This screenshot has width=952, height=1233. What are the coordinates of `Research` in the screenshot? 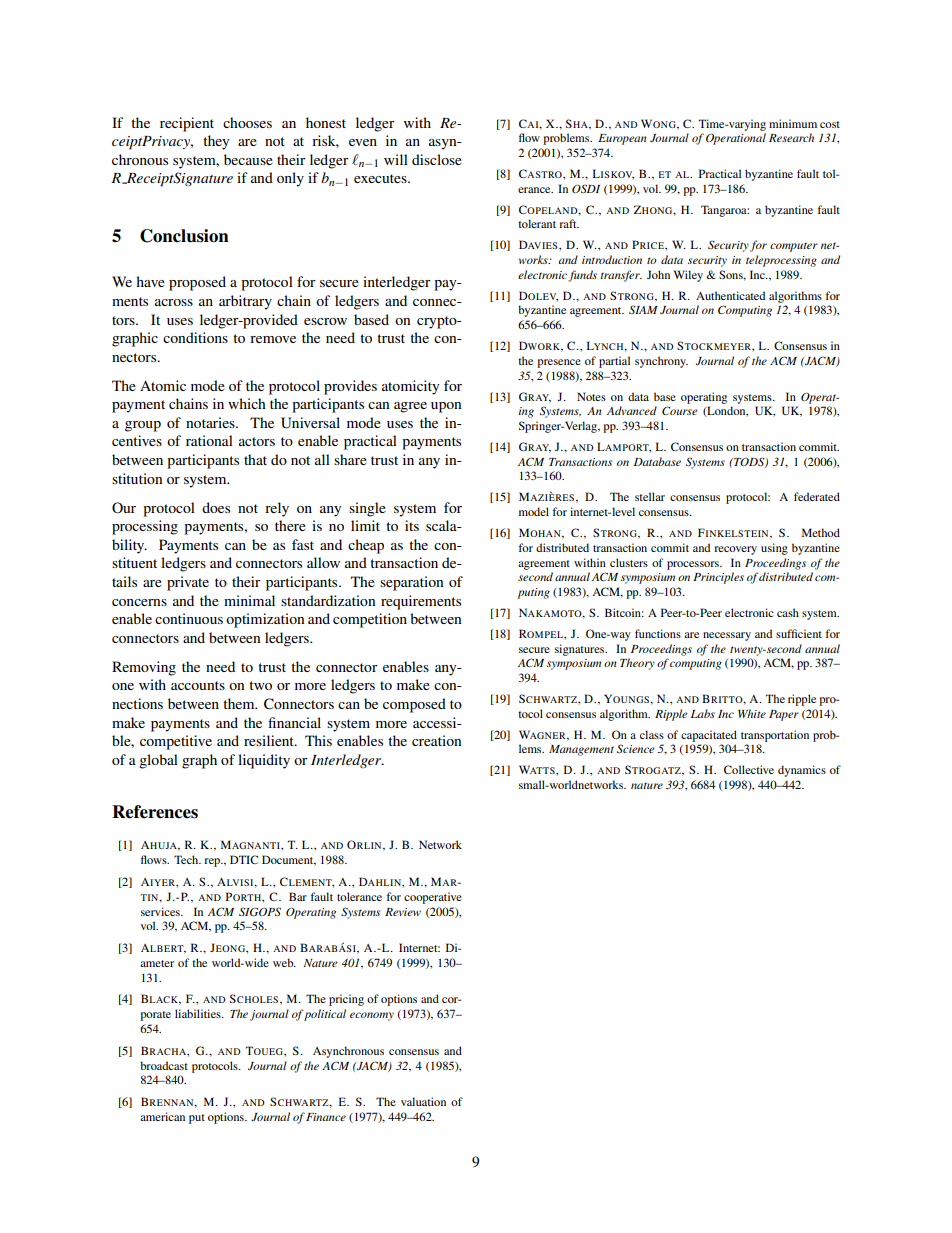 It's located at (791, 137).
